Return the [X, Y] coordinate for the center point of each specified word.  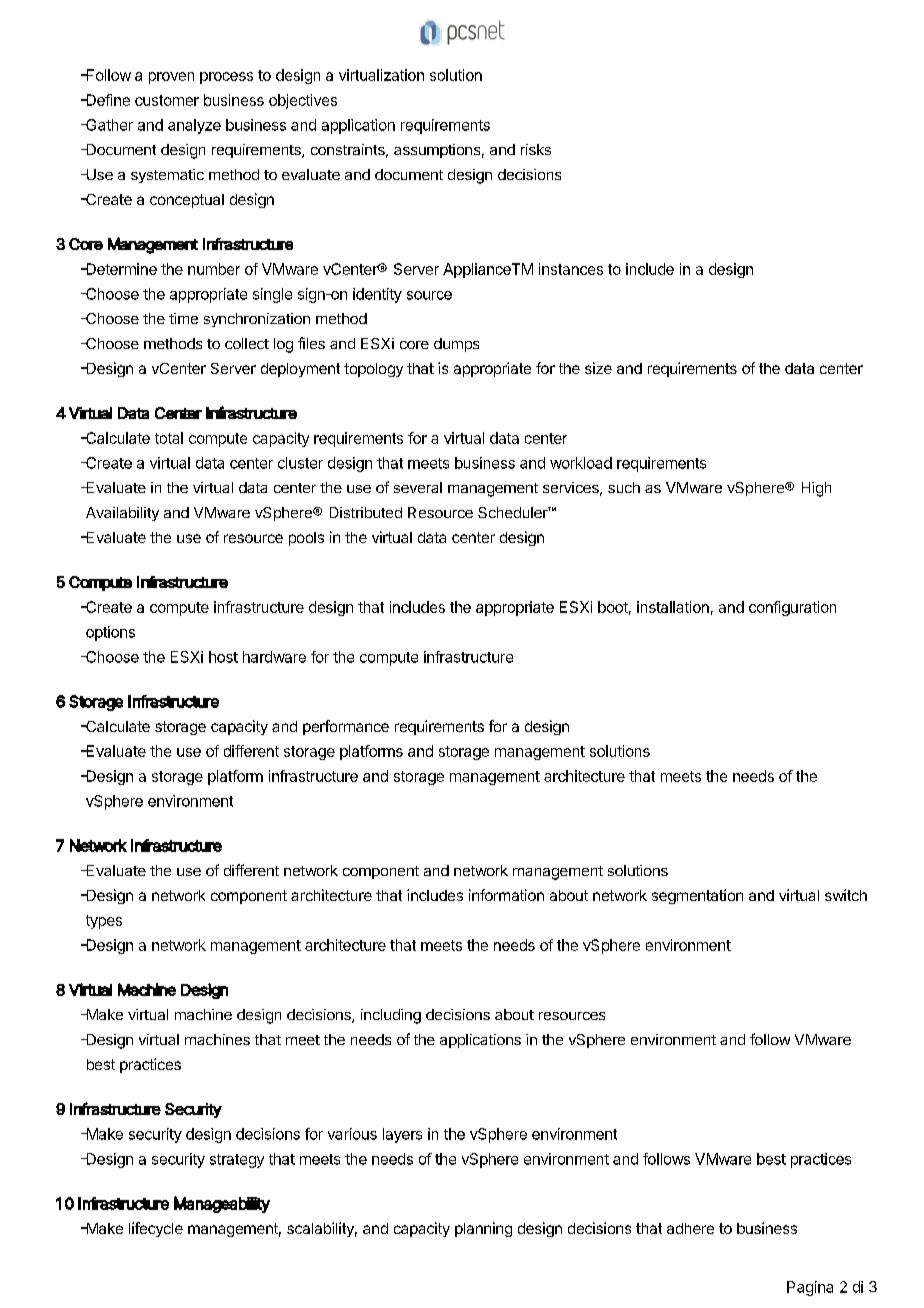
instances [571, 269]
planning [483, 1229]
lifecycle [156, 1229]
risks [536, 149]
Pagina [810, 1288]
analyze [194, 126]
